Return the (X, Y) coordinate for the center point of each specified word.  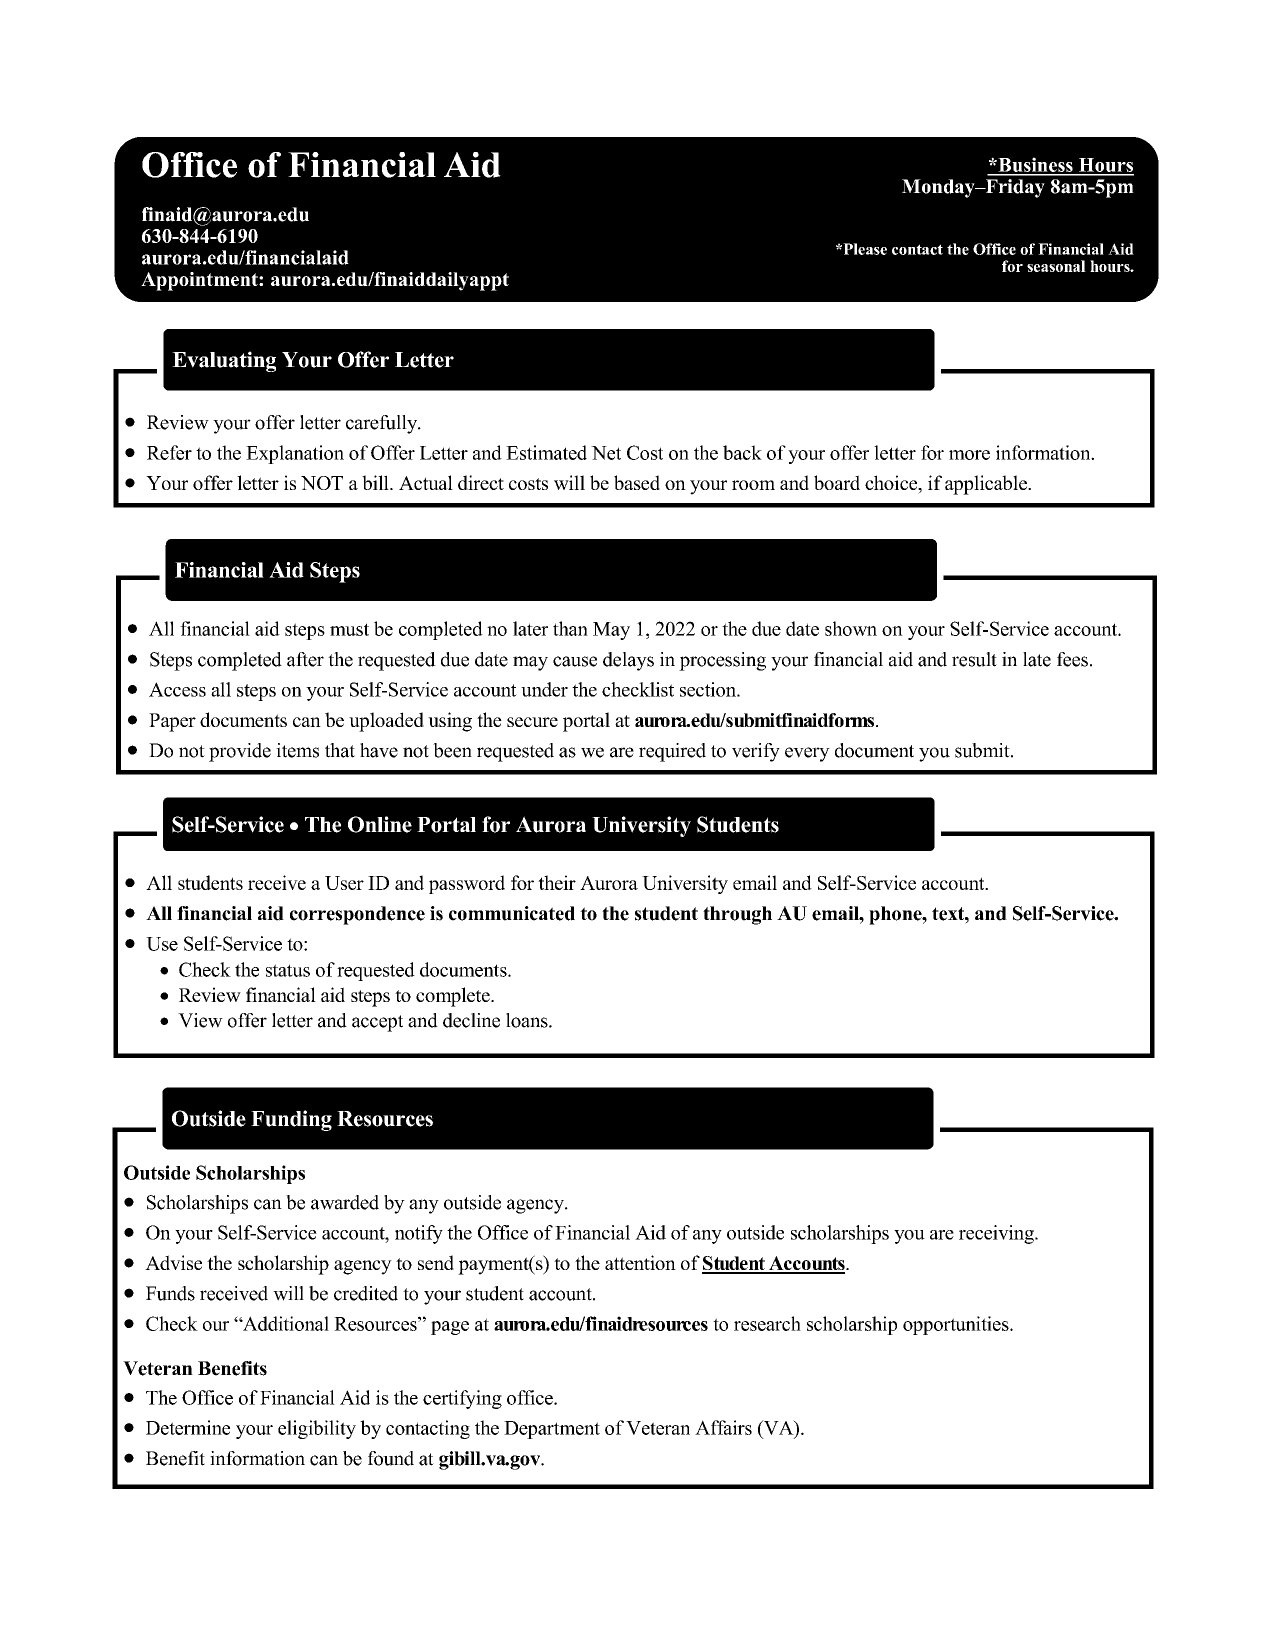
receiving (997, 1234)
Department (552, 1430)
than (570, 628)
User (344, 883)
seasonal (1056, 266)
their (557, 882)
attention (640, 1262)
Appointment (200, 281)
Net (606, 453)
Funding (291, 1120)
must (349, 629)
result (974, 659)
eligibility (317, 1429)
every (807, 754)
